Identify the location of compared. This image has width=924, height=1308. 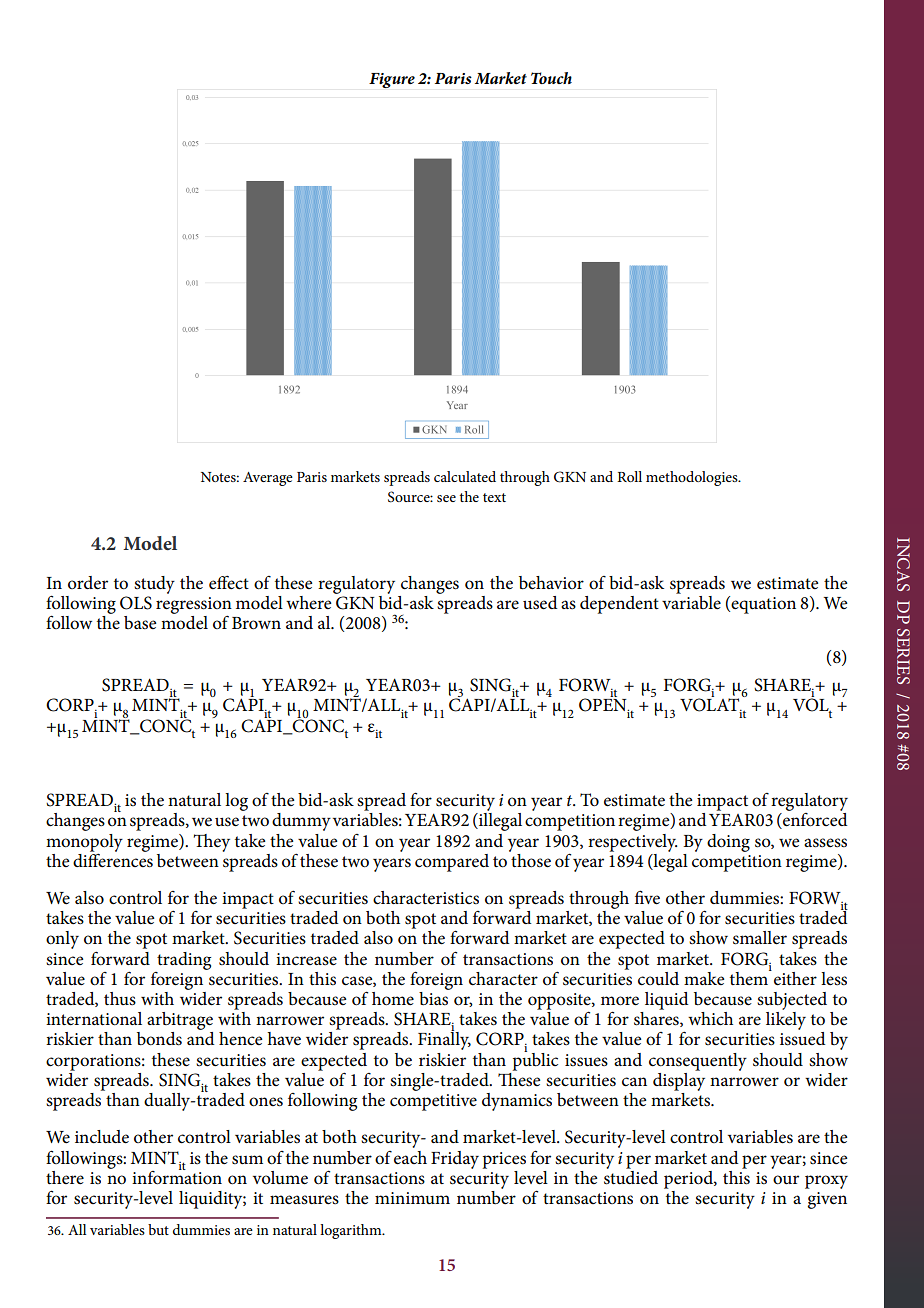
(452, 863).
